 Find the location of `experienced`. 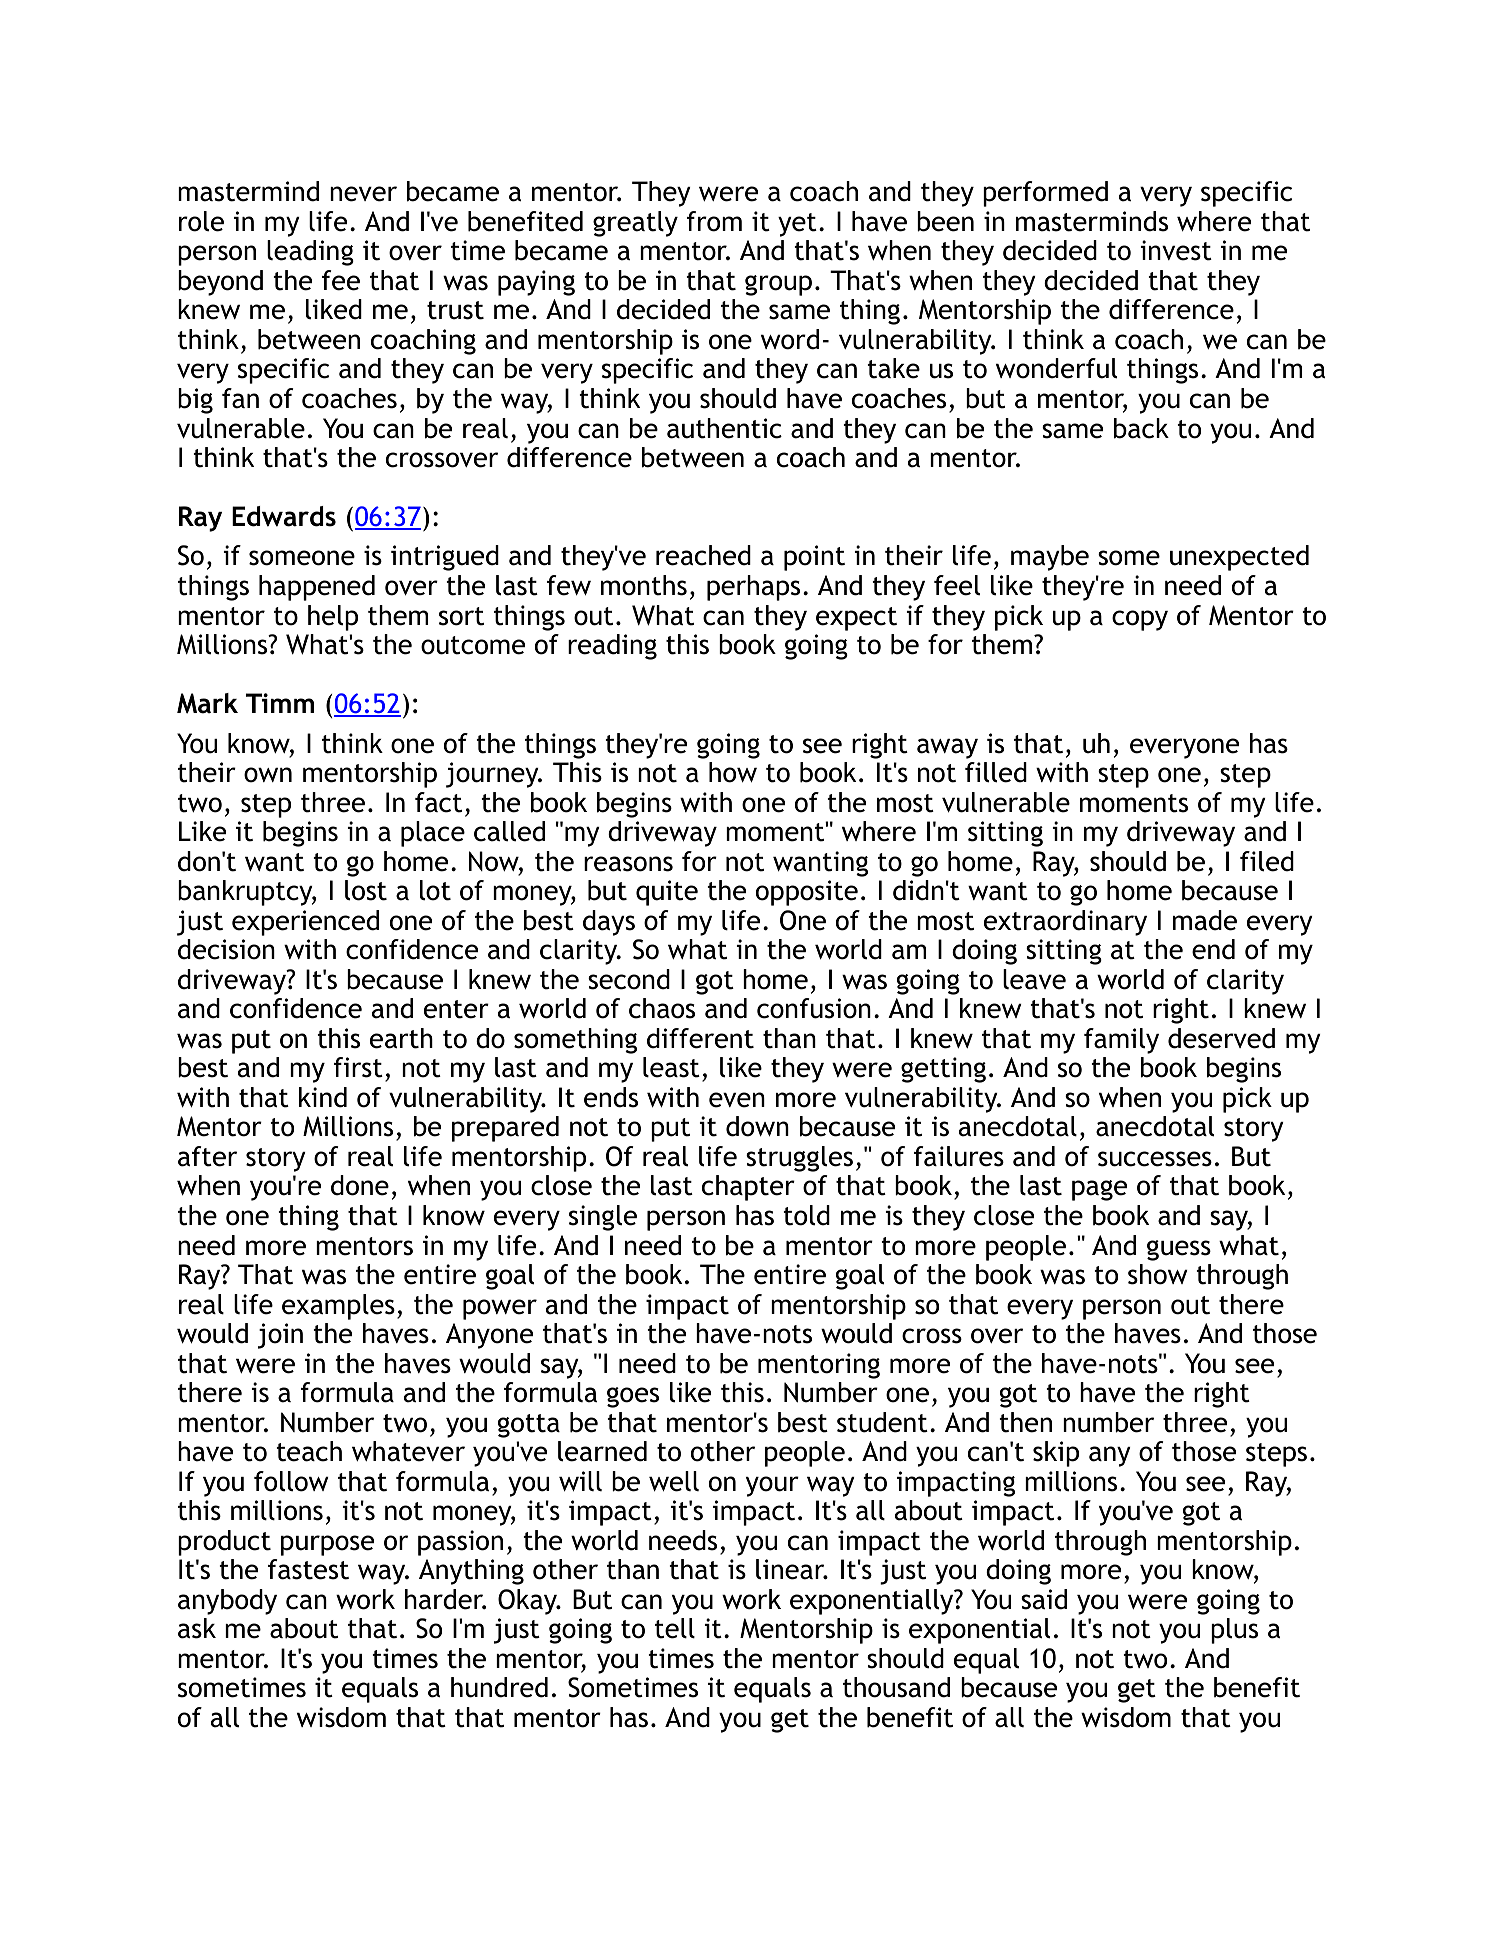

experienced is located at coordinates (305, 923).
